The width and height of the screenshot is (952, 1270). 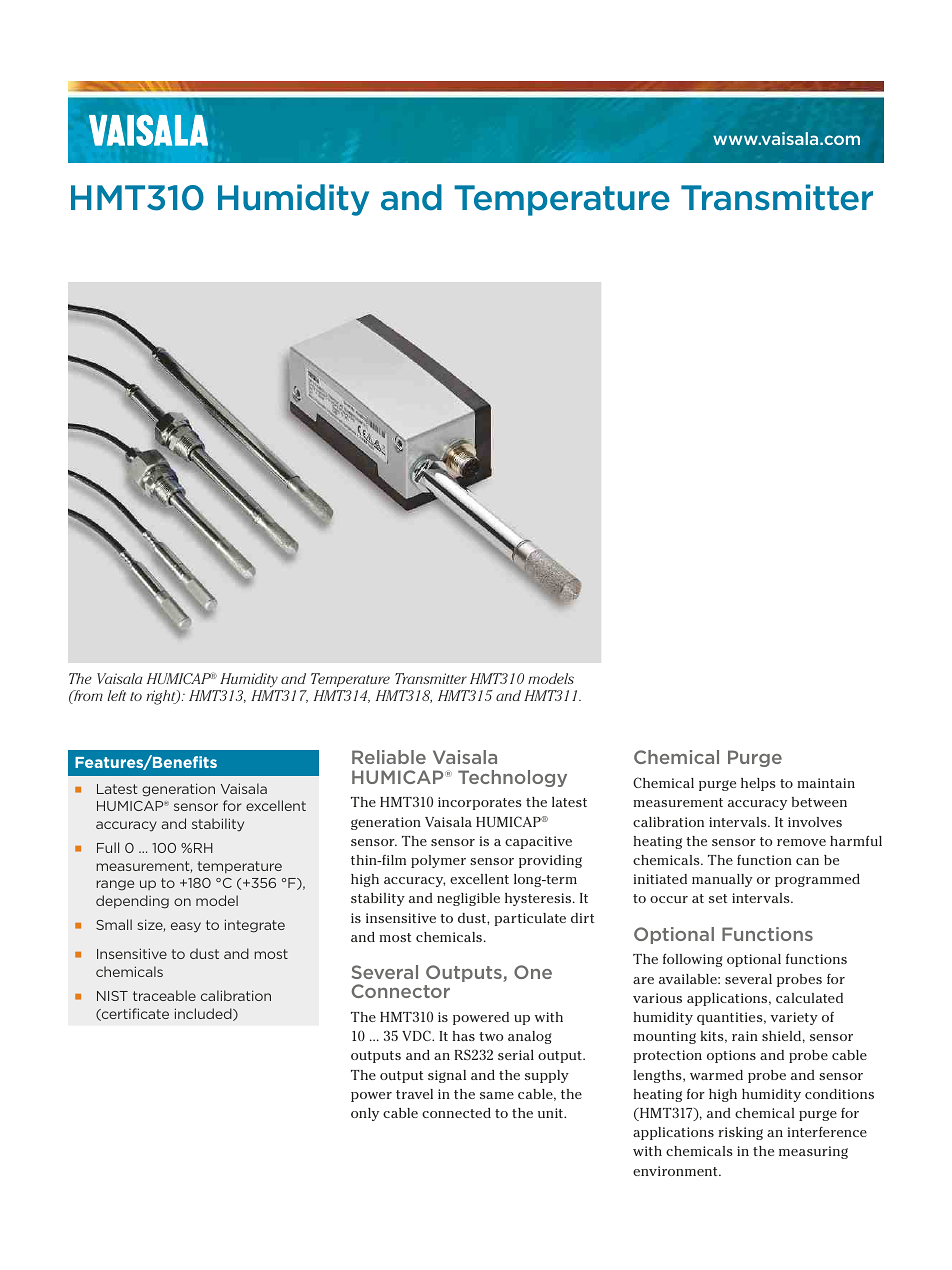 I want to click on Reliable, so click(x=389, y=757).
